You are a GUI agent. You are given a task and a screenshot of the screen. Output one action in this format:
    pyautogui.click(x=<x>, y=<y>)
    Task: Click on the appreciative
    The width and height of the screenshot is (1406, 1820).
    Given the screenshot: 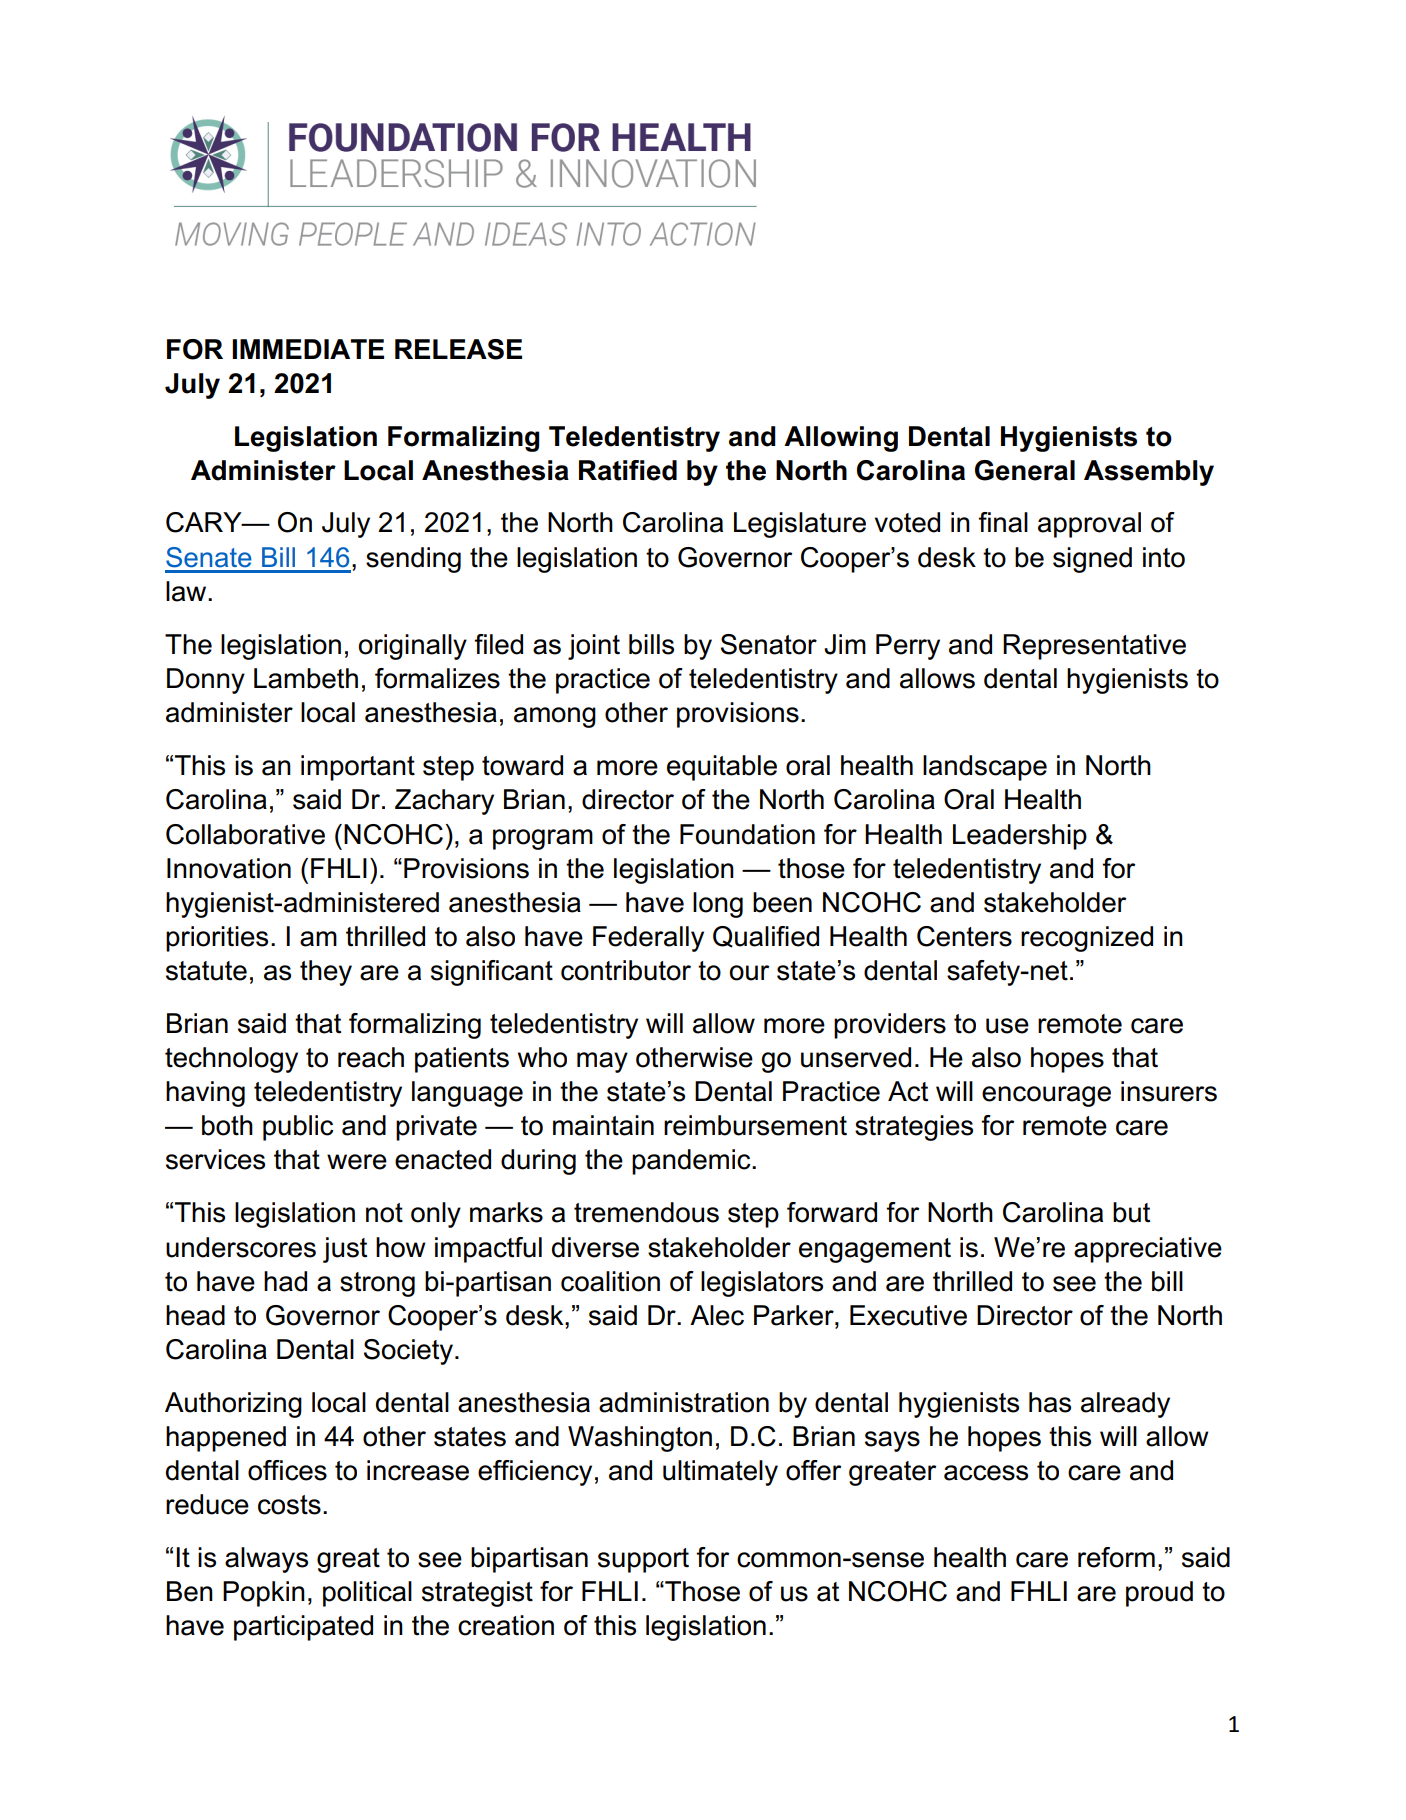 What is the action you would take?
    pyautogui.click(x=1148, y=1250)
